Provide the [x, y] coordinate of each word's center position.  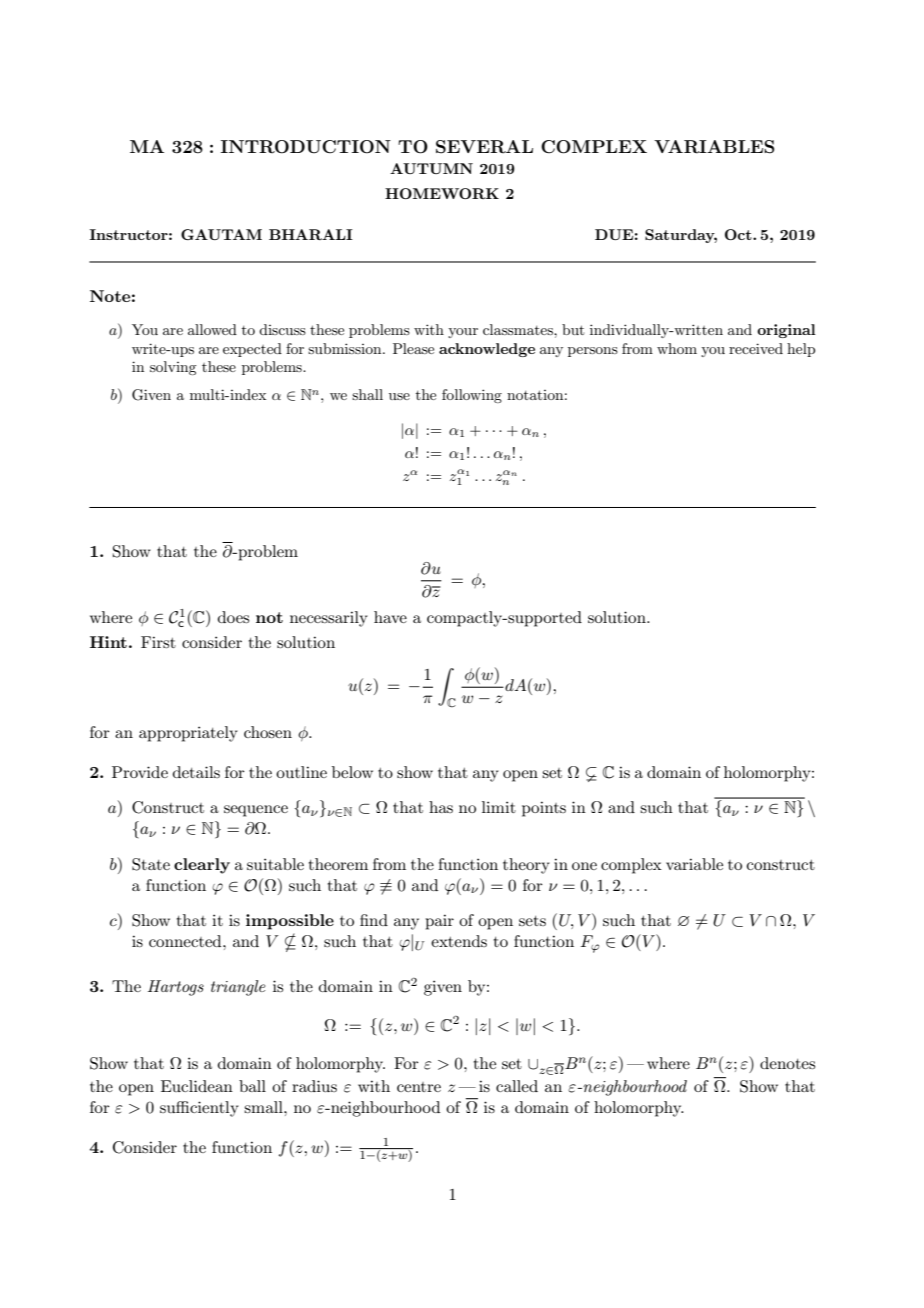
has [441, 807]
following [472, 396]
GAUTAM [221, 234]
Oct [739, 234]
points [544, 809]
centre [419, 1087]
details [196, 772]
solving [173, 368]
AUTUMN [431, 168]
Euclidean [197, 1086]
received [756, 348]
